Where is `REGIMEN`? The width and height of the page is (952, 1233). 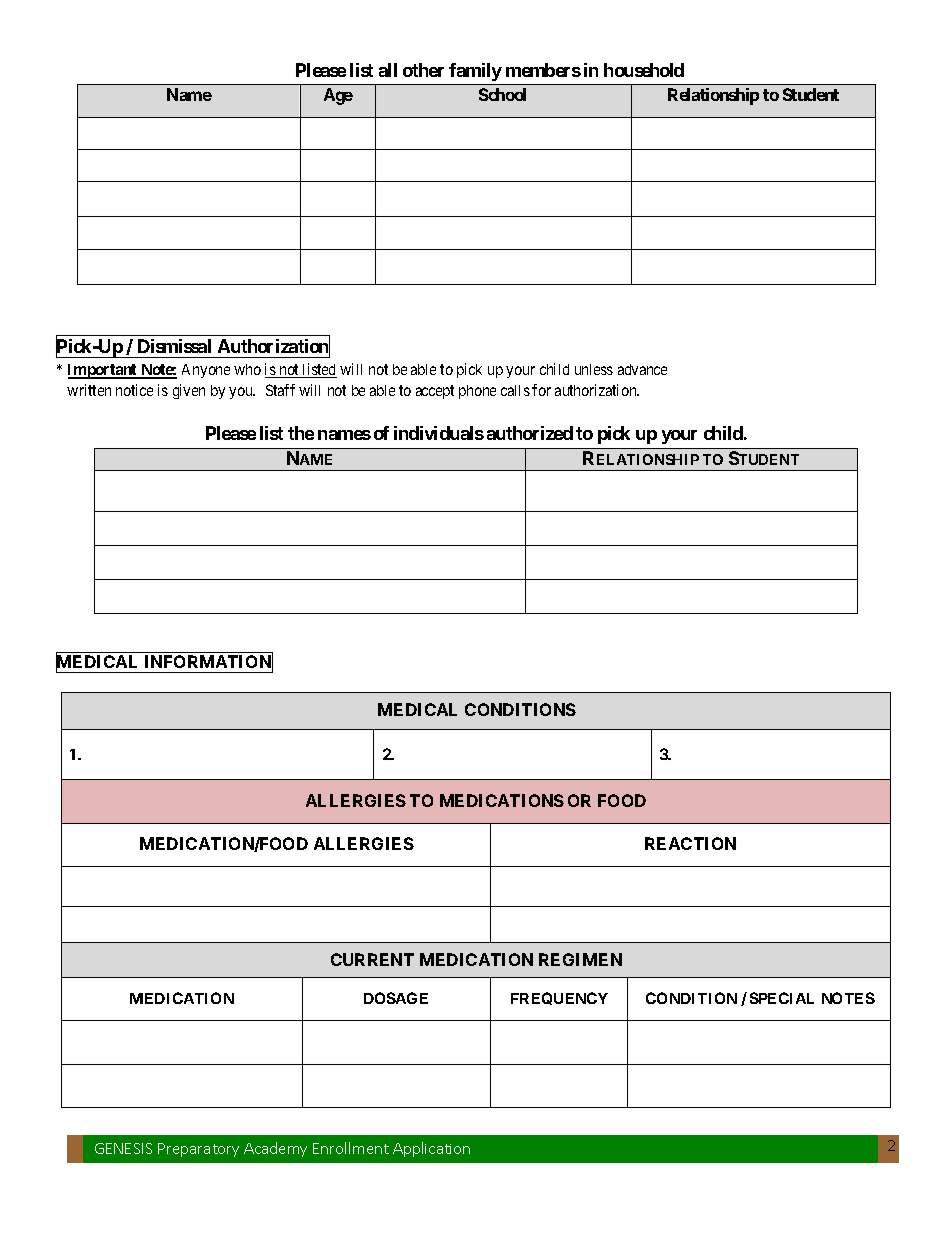 REGIMEN is located at coordinates (580, 959).
